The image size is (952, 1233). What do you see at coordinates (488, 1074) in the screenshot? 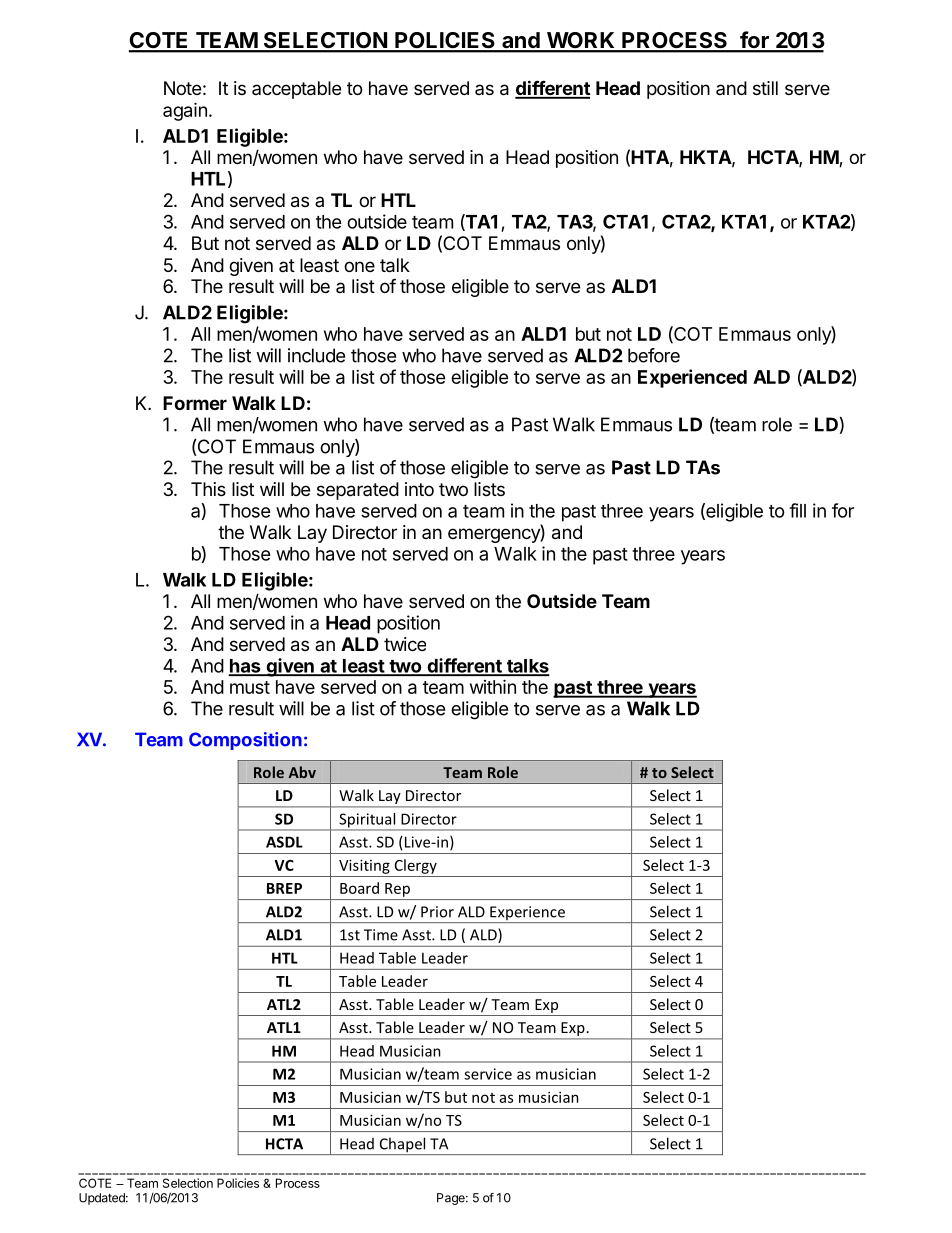
I see `service` at bounding box center [488, 1074].
